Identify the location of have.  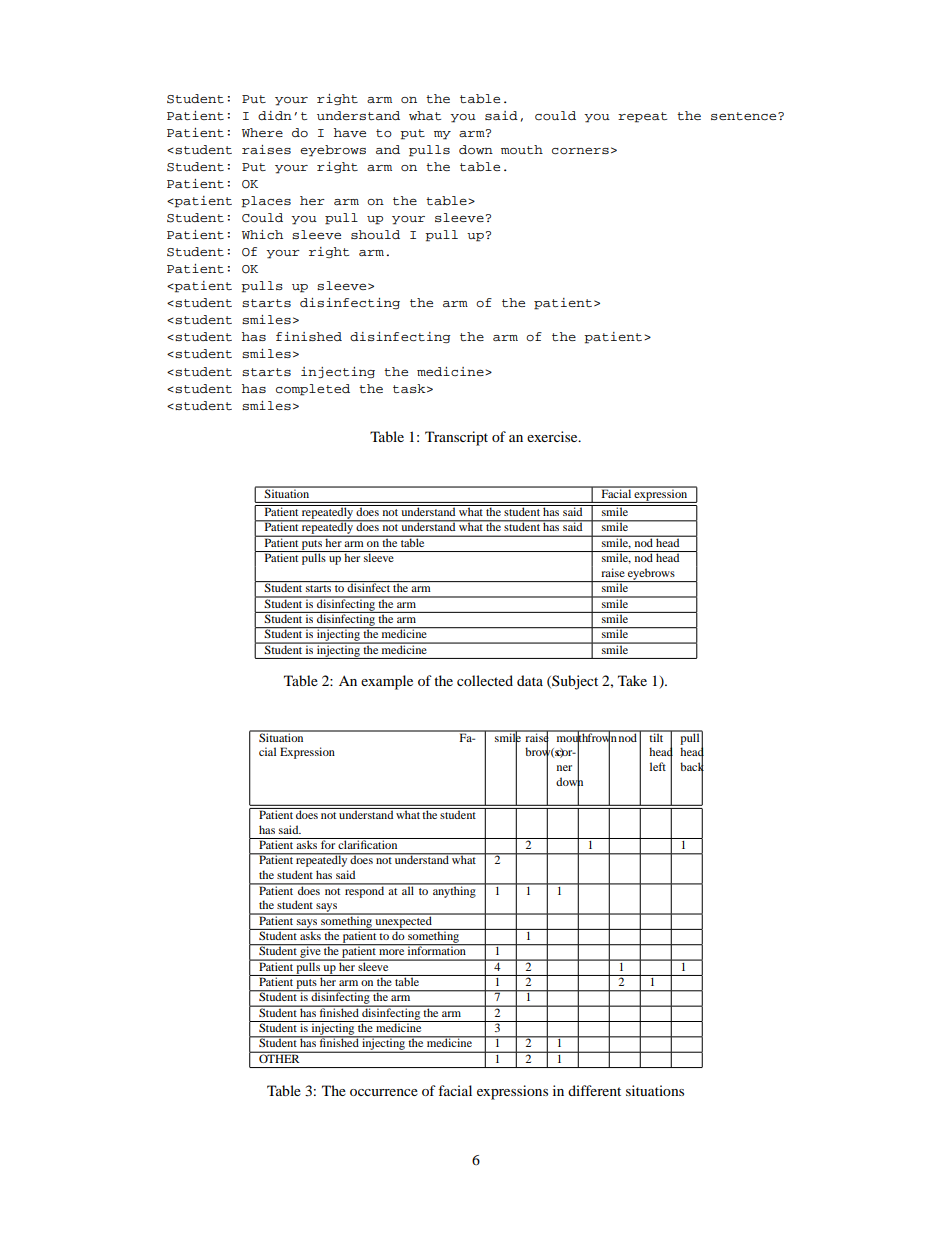
(350, 132).
